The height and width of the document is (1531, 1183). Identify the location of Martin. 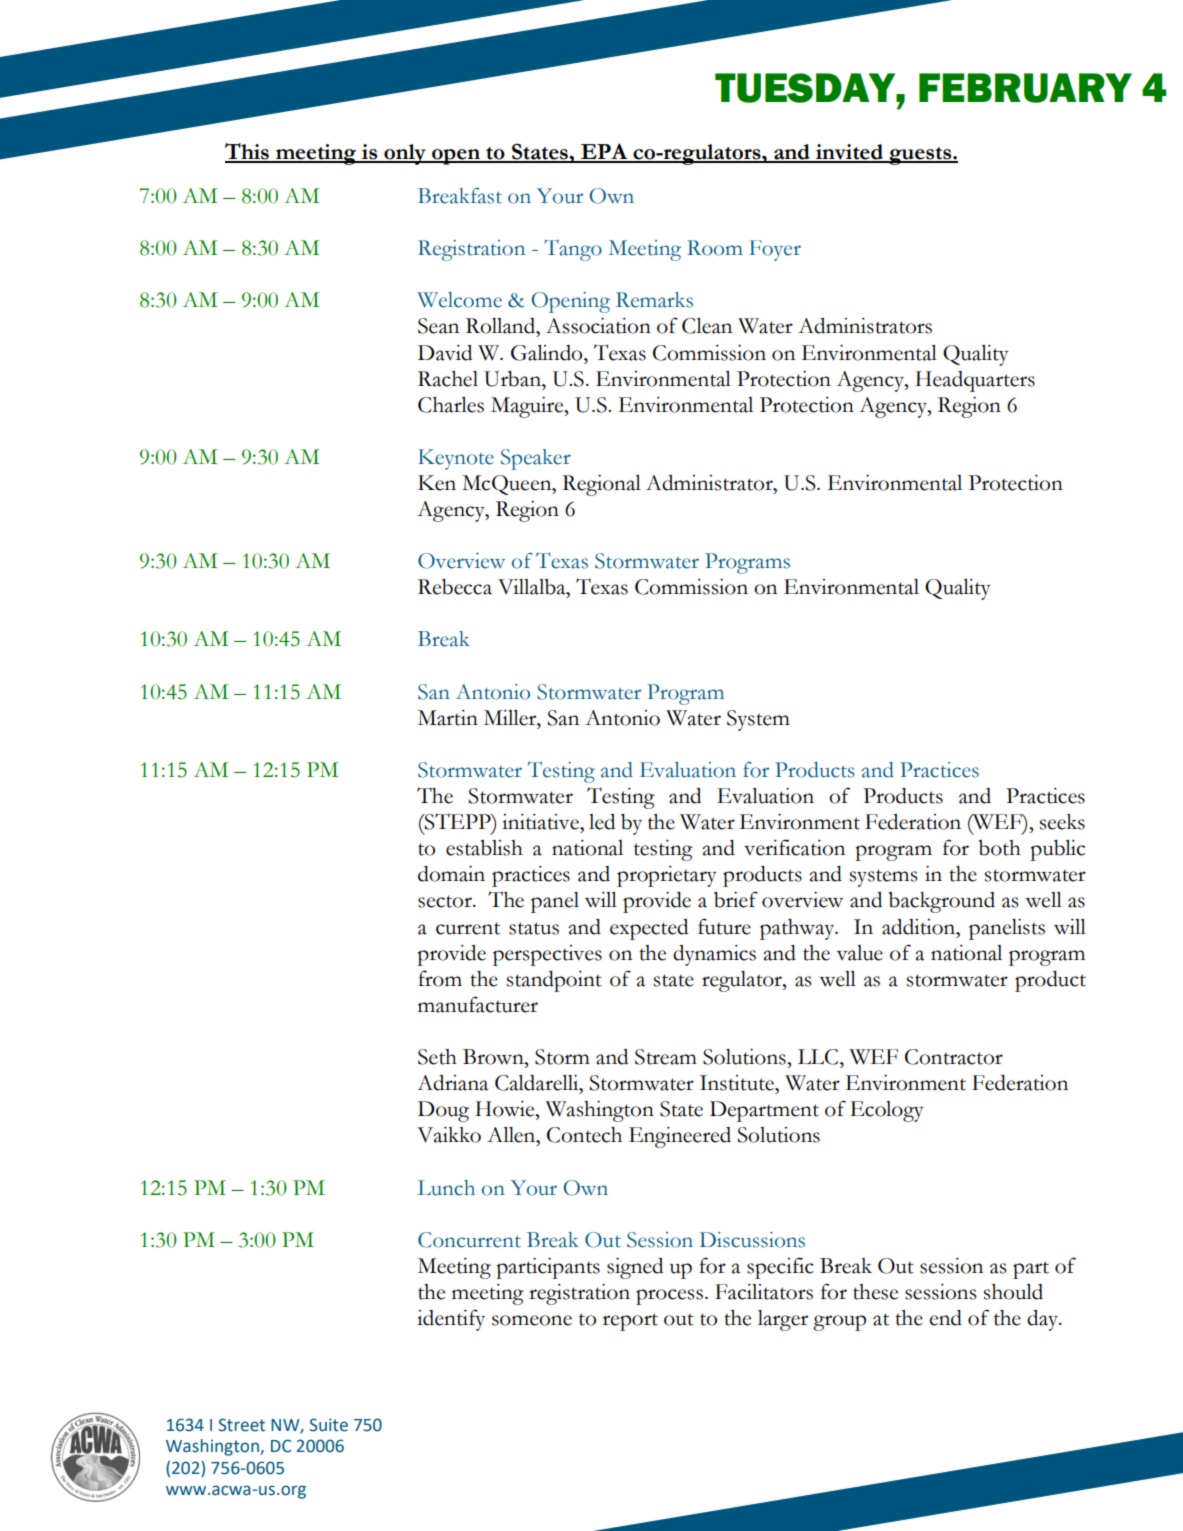
(448, 718).
